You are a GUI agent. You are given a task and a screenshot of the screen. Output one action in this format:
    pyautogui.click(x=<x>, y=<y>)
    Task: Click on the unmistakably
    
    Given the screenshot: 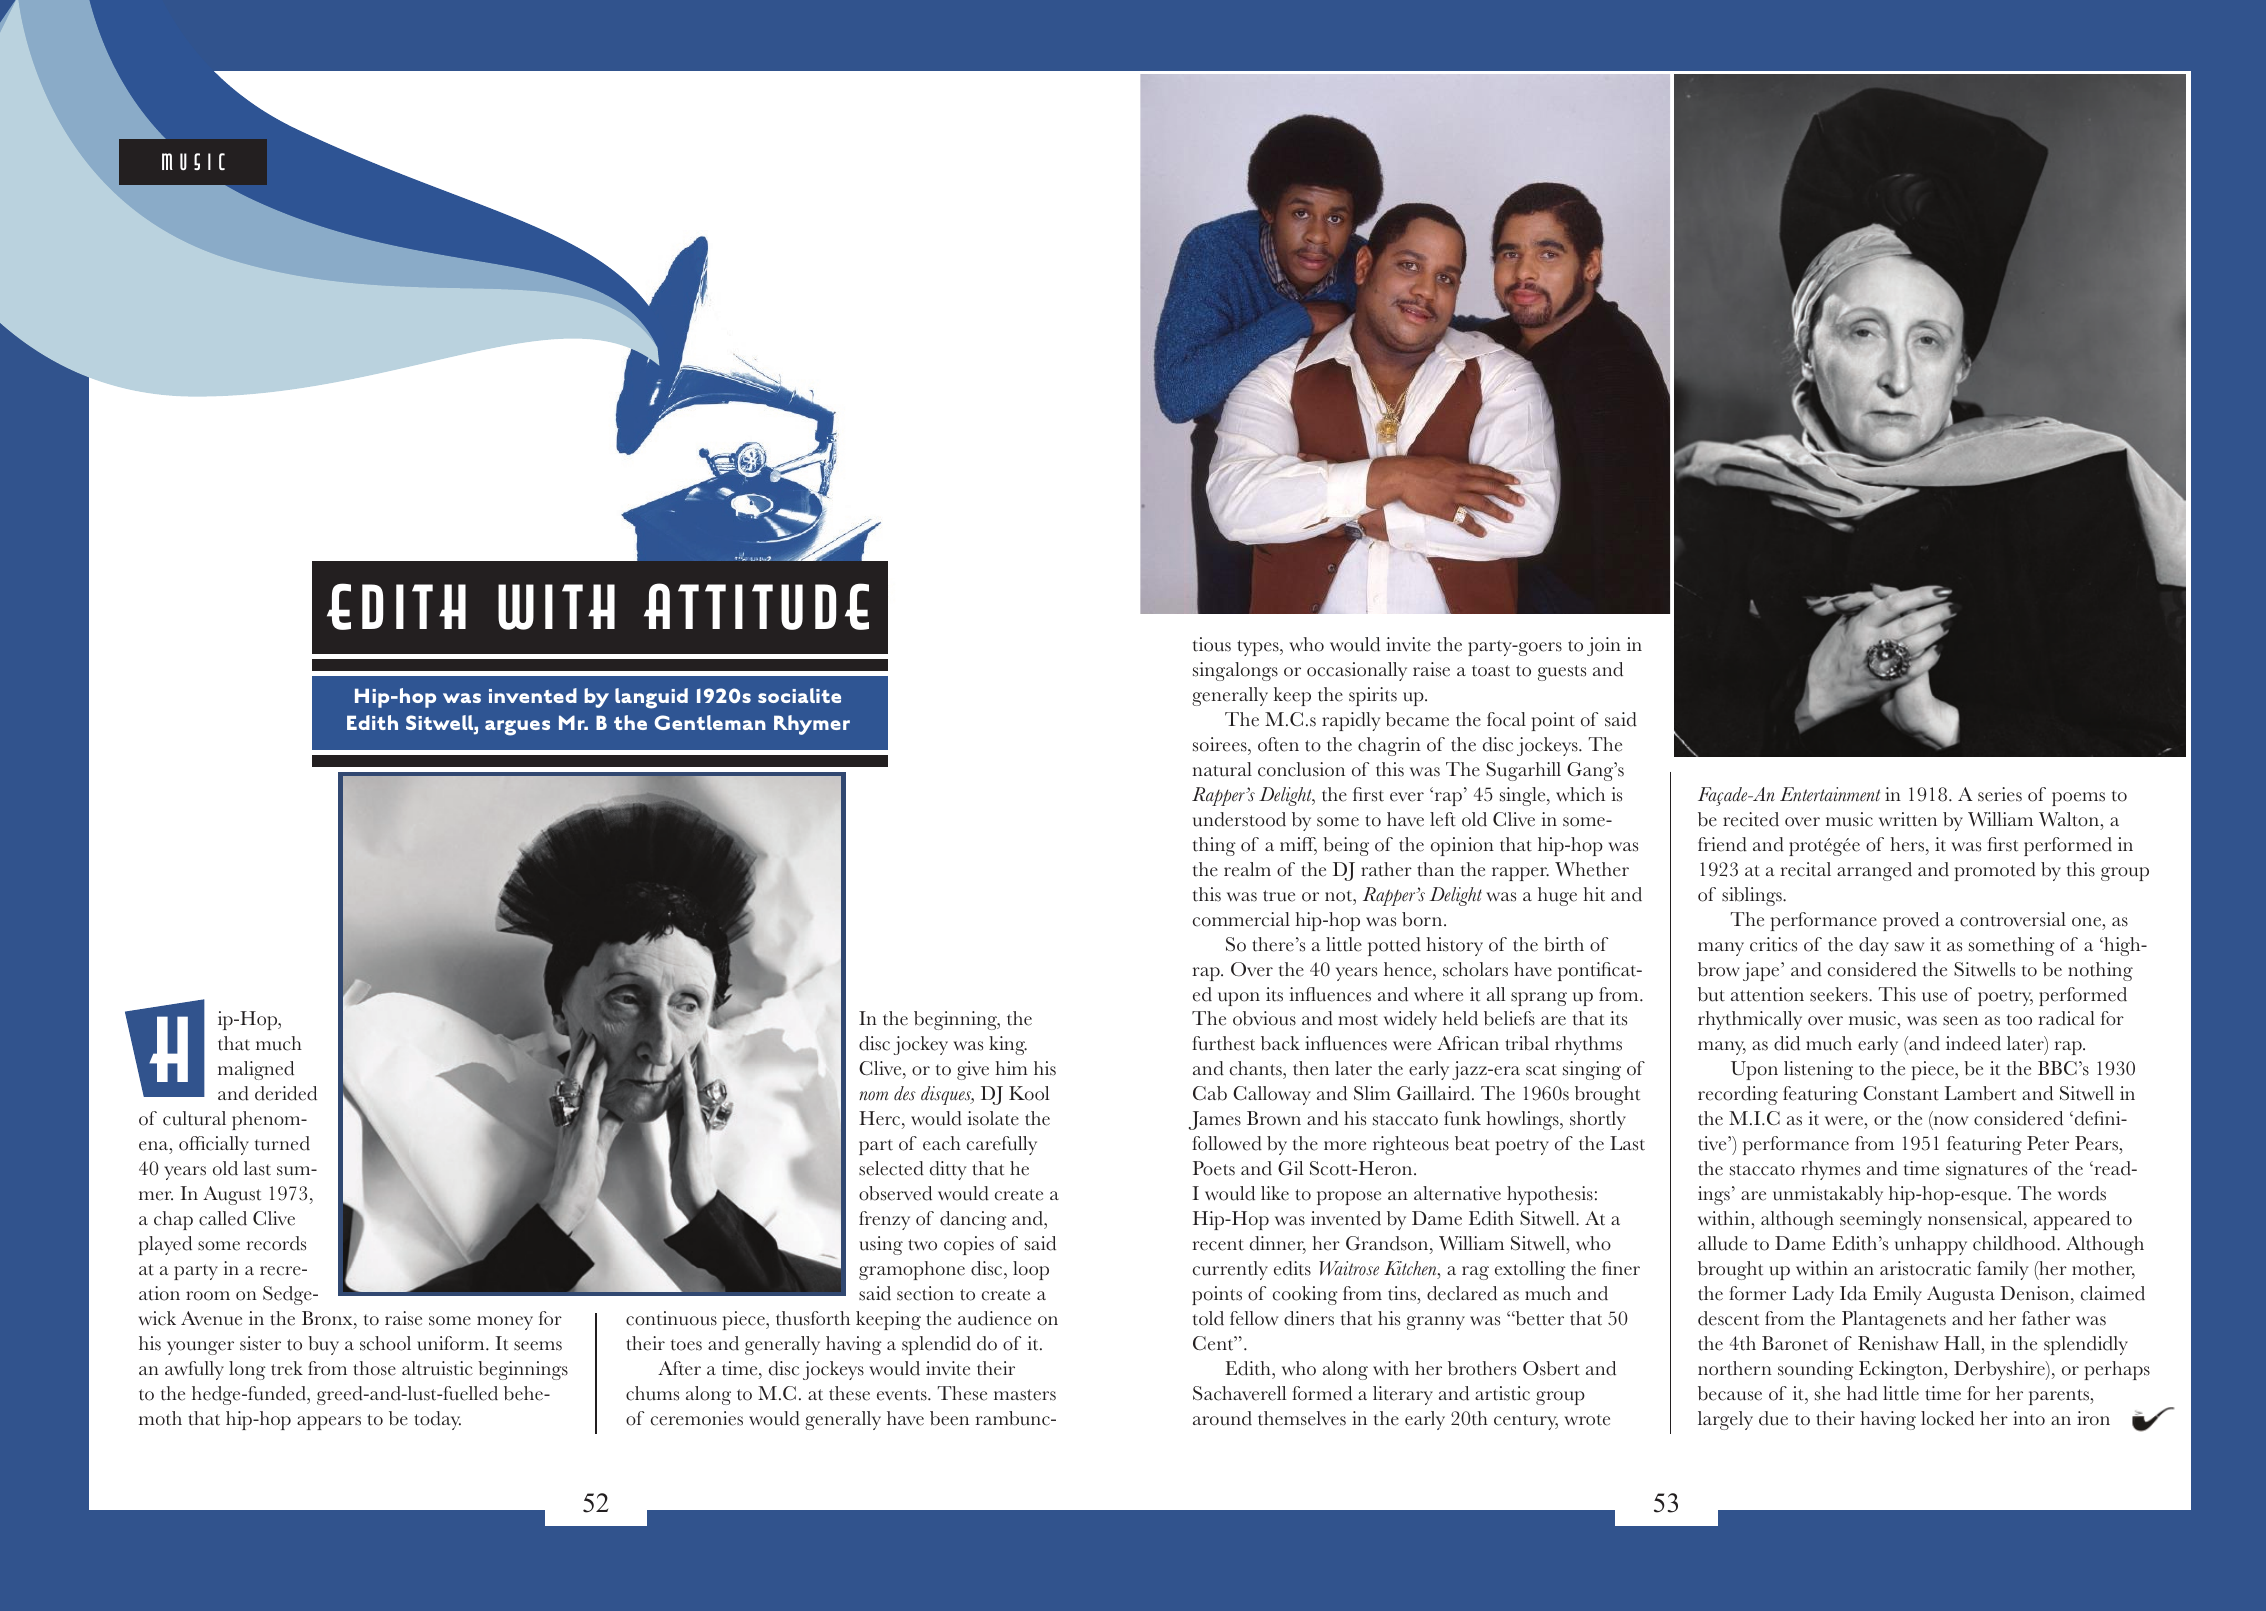 What is the action you would take?
    pyautogui.click(x=1828, y=1195)
